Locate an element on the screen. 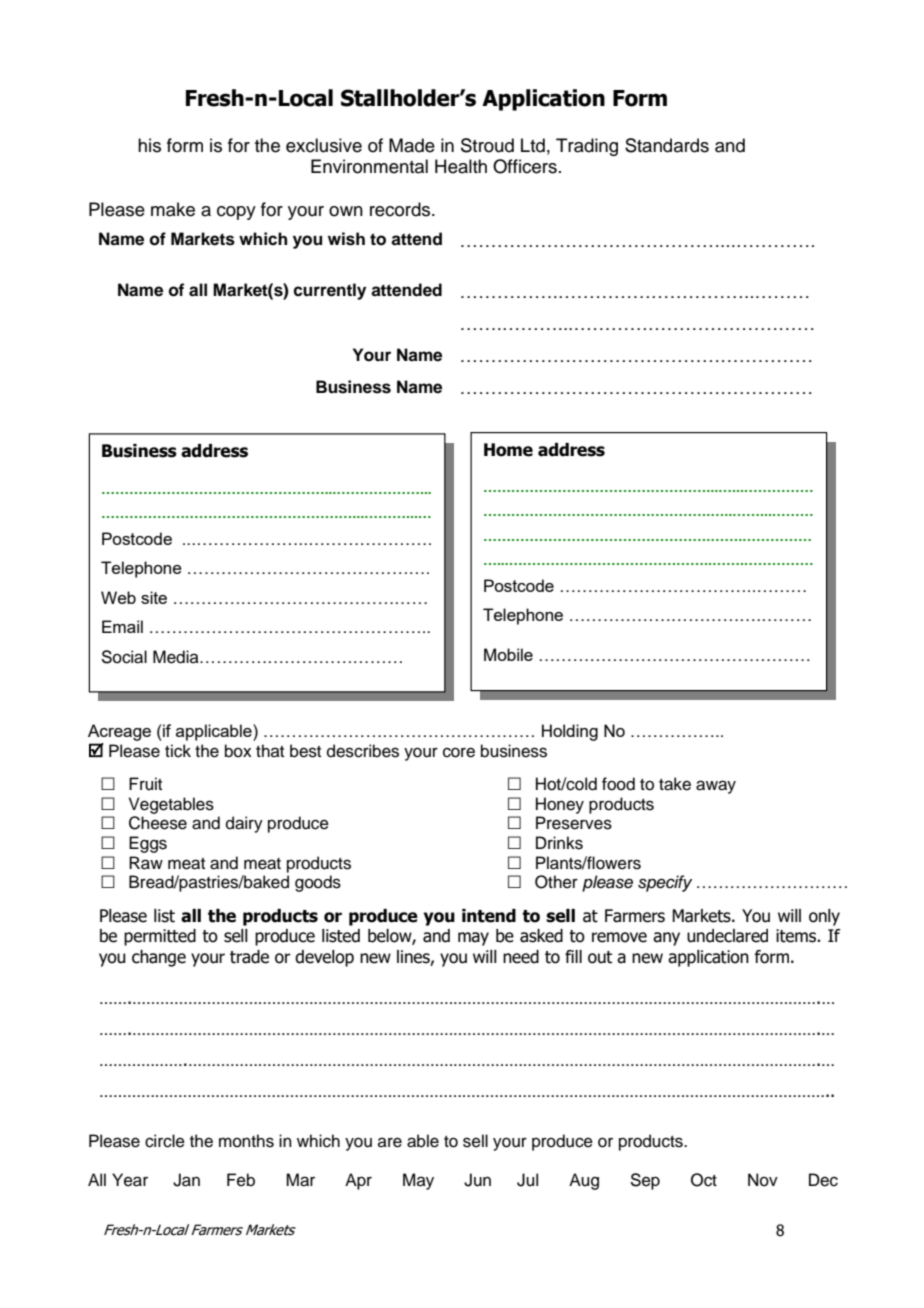 The image size is (924, 1308). need is located at coordinates (521, 957).
